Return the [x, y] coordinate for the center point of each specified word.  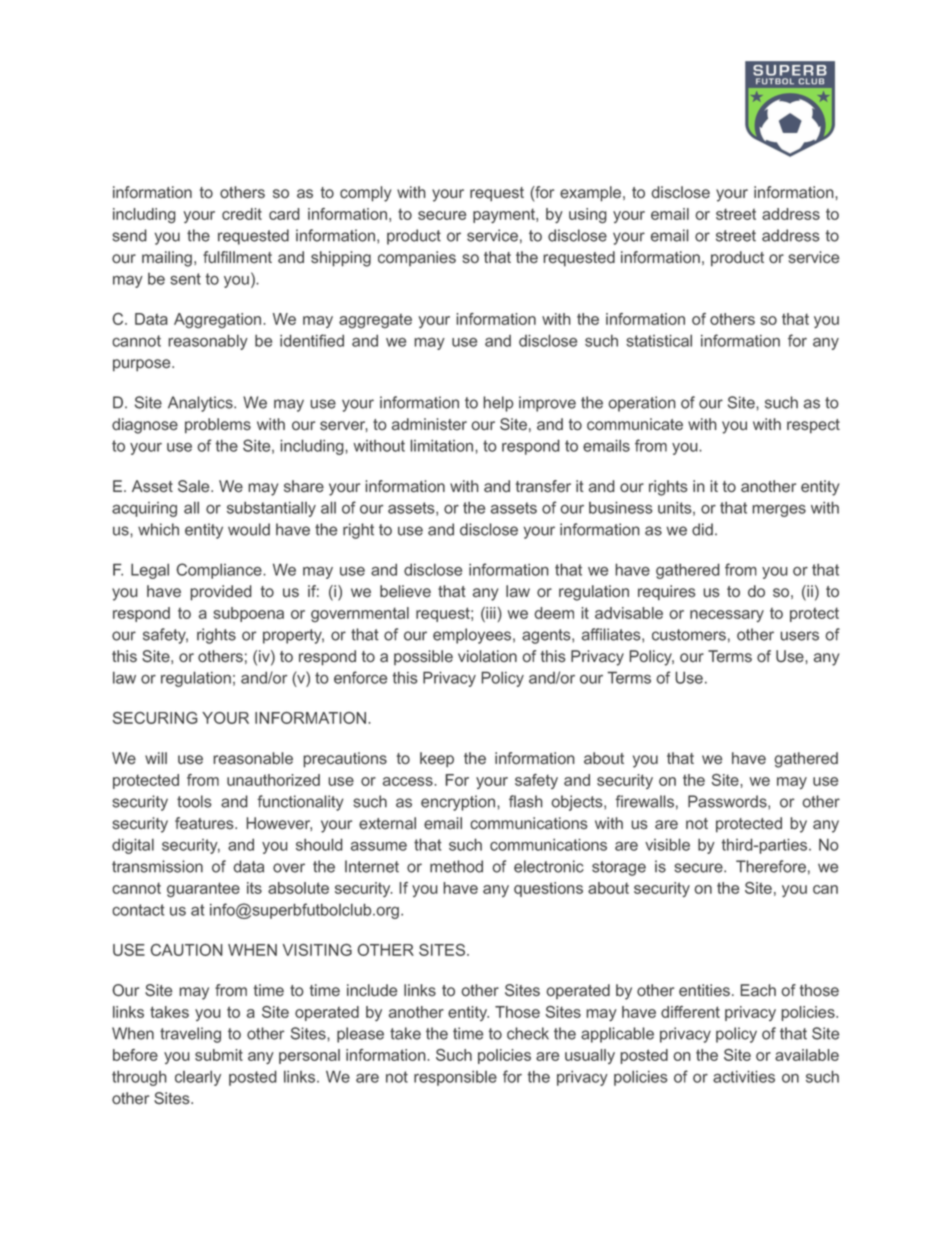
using [588, 216]
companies [417, 258]
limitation [441, 445]
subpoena [248, 614]
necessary [727, 616]
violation [487, 656]
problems [218, 426]
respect [813, 426]
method [456, 866]
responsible [455, 1078]
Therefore [771, 866]
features [205, 823]
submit [219, 1055]
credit [242, 214]
